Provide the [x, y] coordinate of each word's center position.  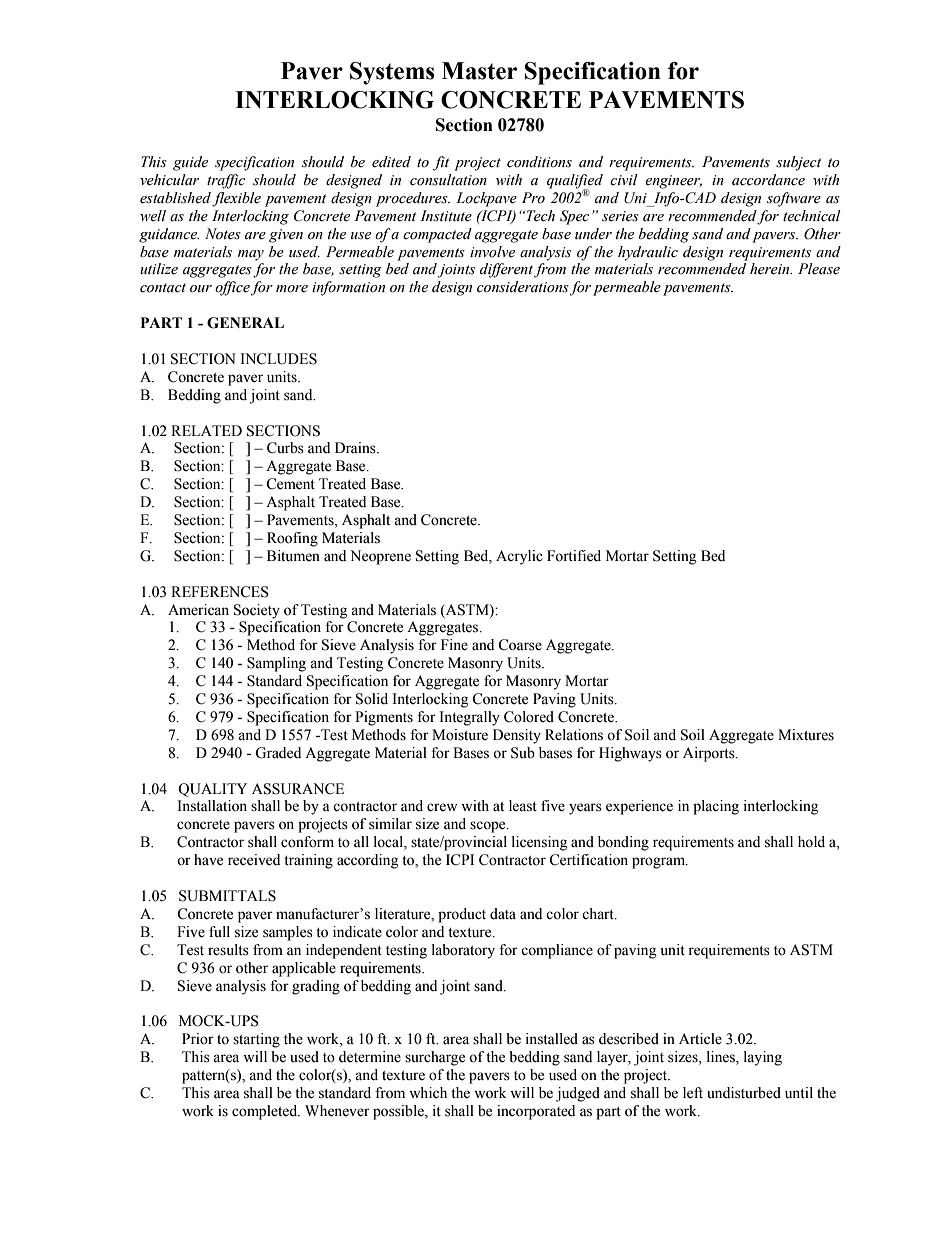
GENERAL [245, 323]
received [254, 860]
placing [716, 807]
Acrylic [519, 557]
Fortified [574, 556]
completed [266, 1112]
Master [479, 71]
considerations [523, 287]
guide [190, 163]
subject [798, 163]
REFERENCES [220, 592]
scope [489, 827]
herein [771, 269]
